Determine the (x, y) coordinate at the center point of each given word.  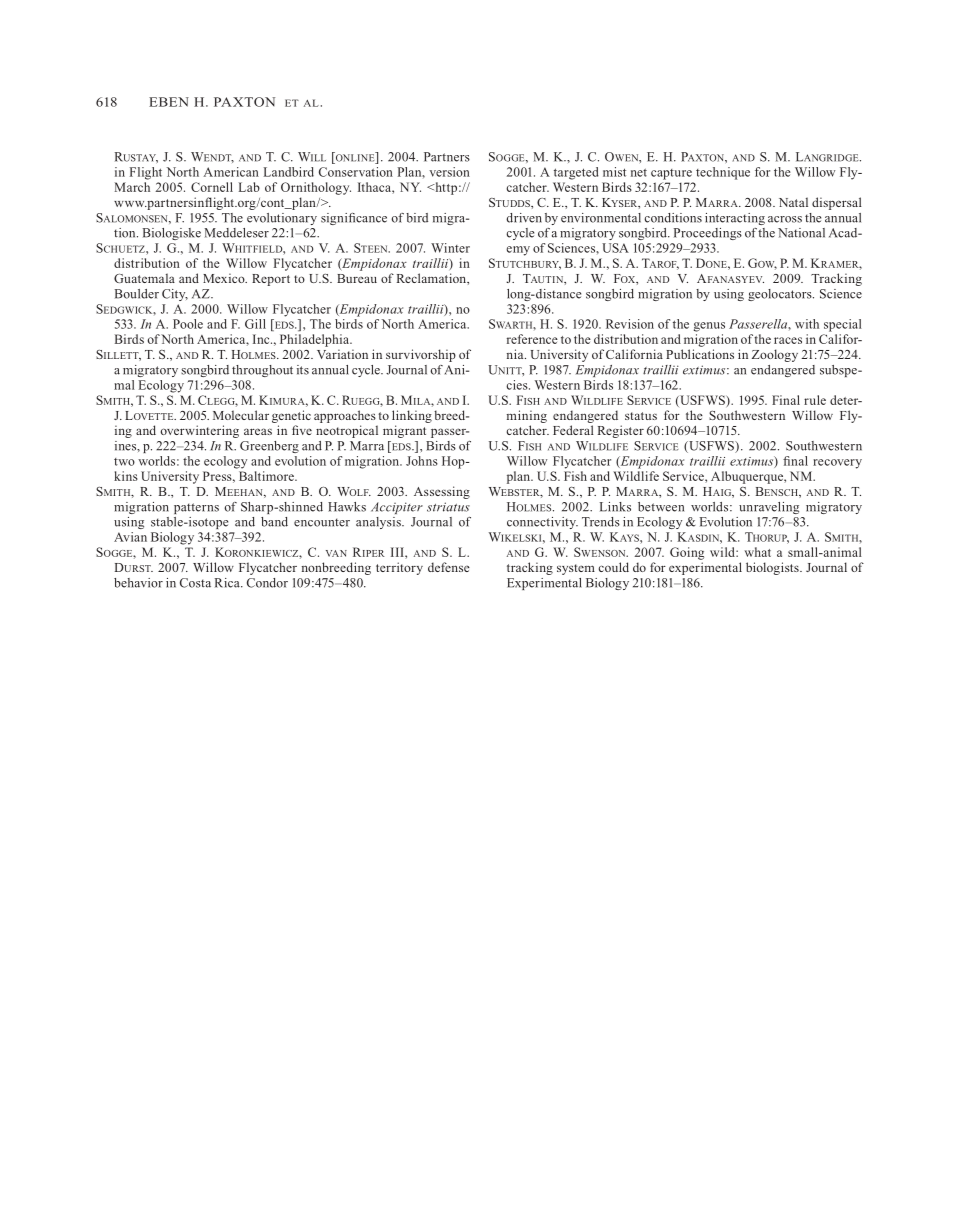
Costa (195, 583)
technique (723, 173)
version (449, 172)
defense (449, 567)
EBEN (169, 102)
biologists (773, 568)
